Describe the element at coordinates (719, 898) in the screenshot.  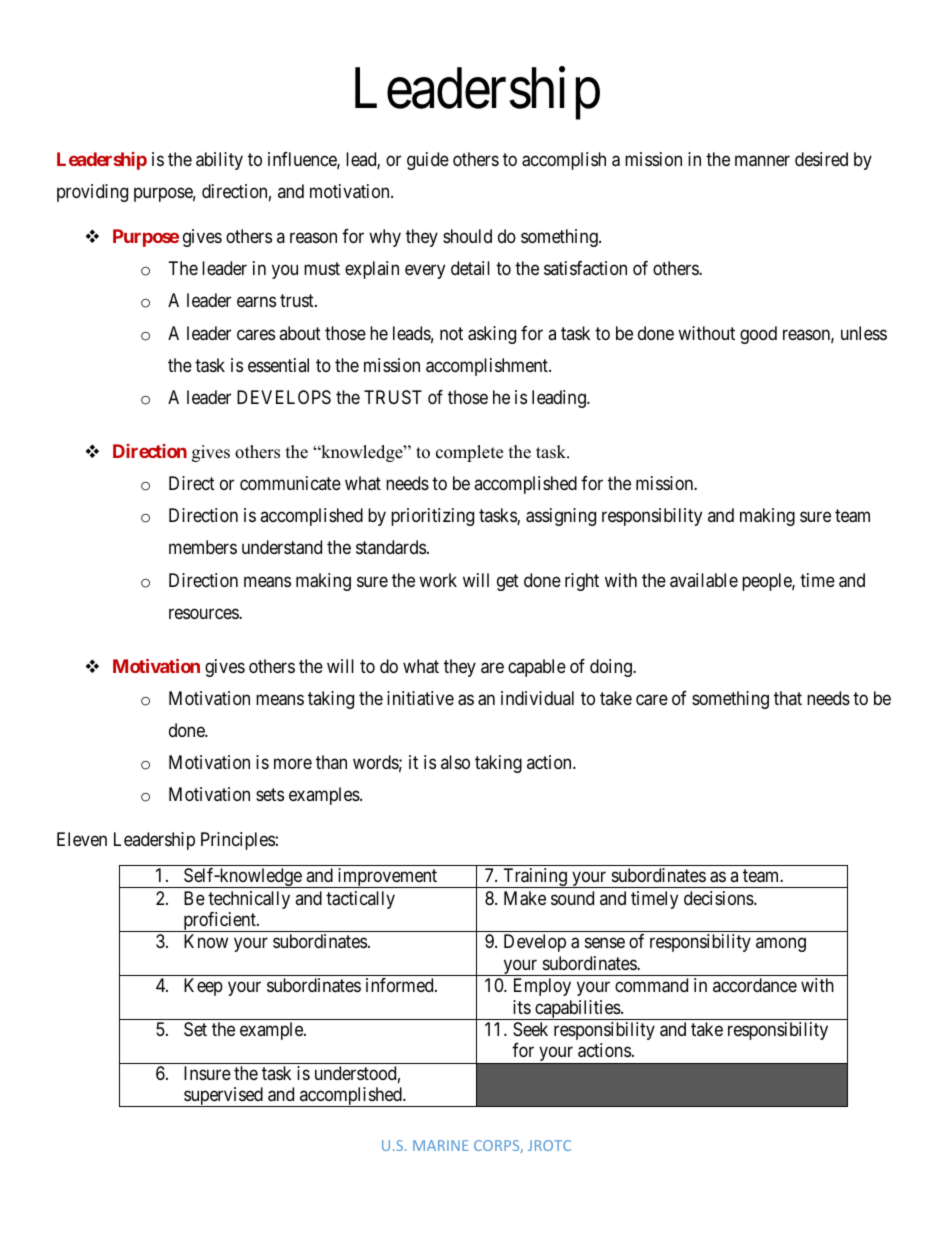
I see `decisions` at that location.
